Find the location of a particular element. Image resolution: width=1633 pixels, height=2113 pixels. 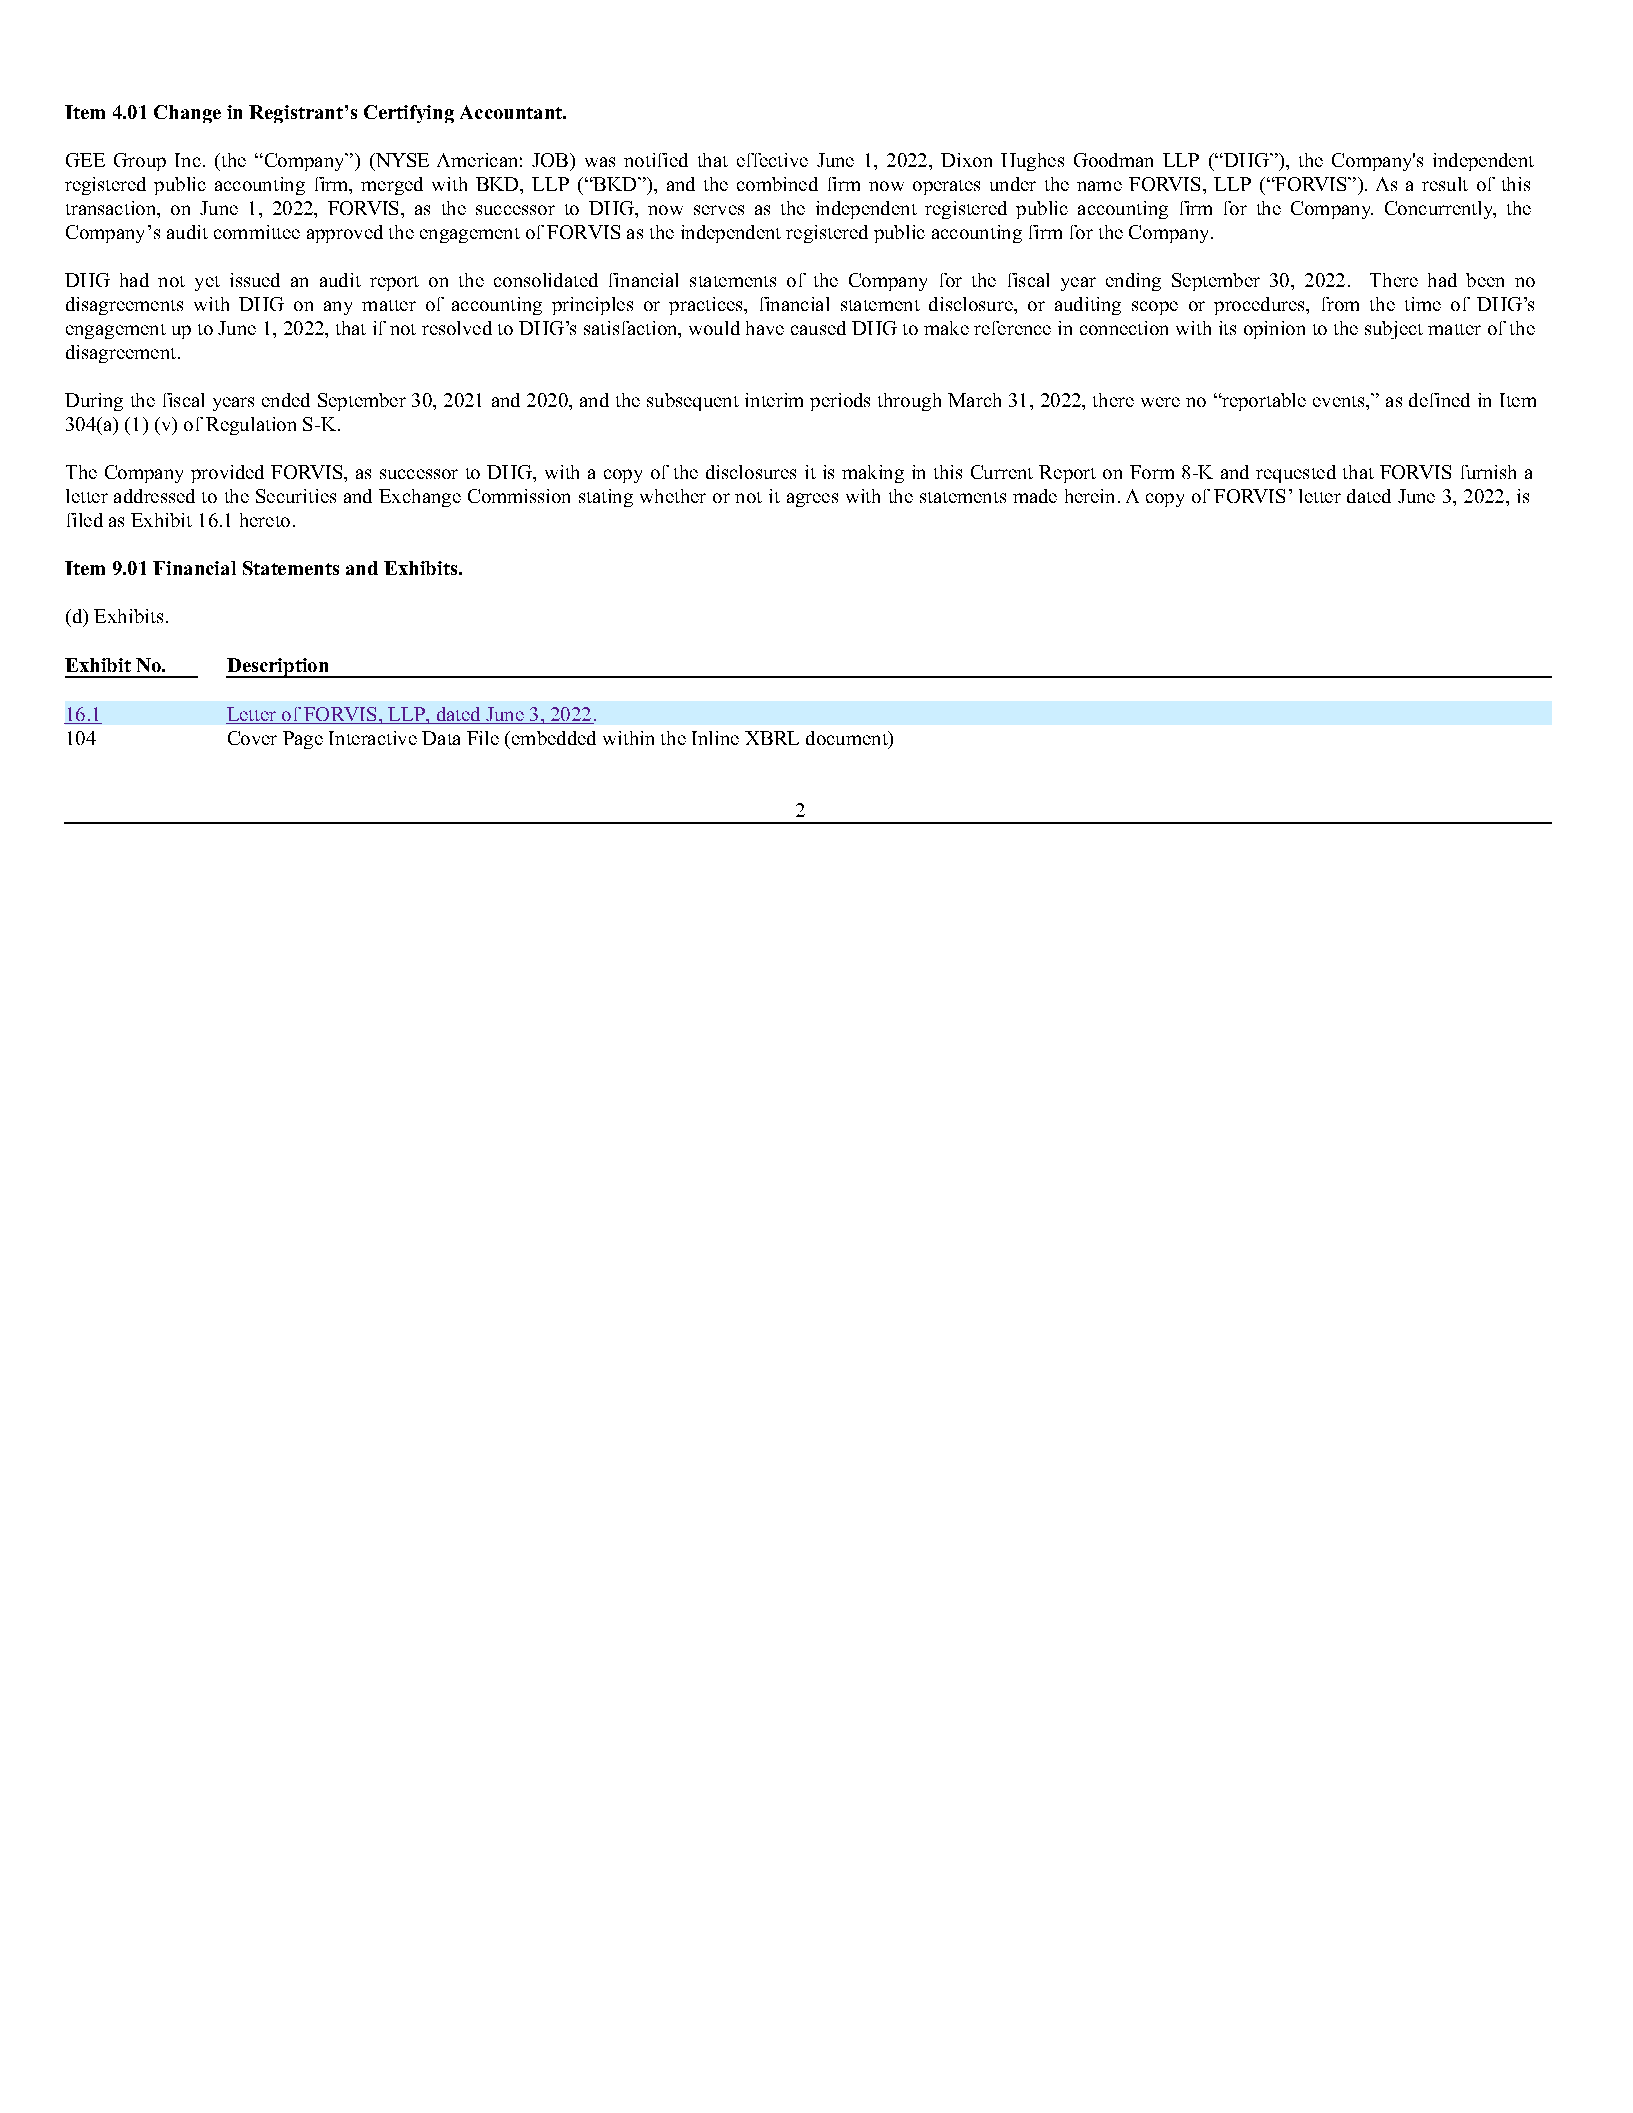

issued is located at coordinates (255, 280).
